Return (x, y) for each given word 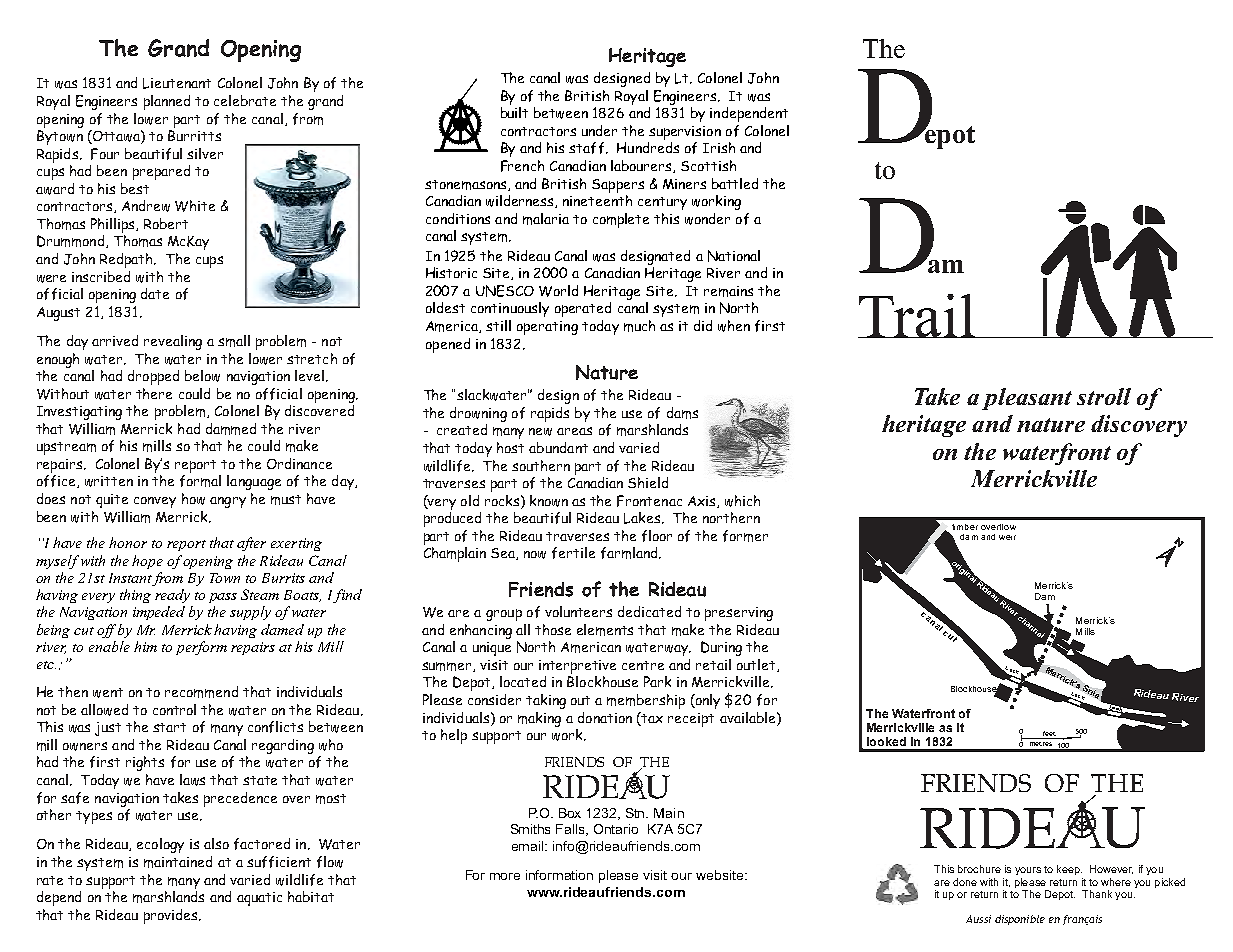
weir (1007, 537)
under (599, 130)
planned (167, 102)
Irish (719, 147)
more (505, 876)
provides (172, 916)
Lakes (643, 518)
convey (155, 502)
